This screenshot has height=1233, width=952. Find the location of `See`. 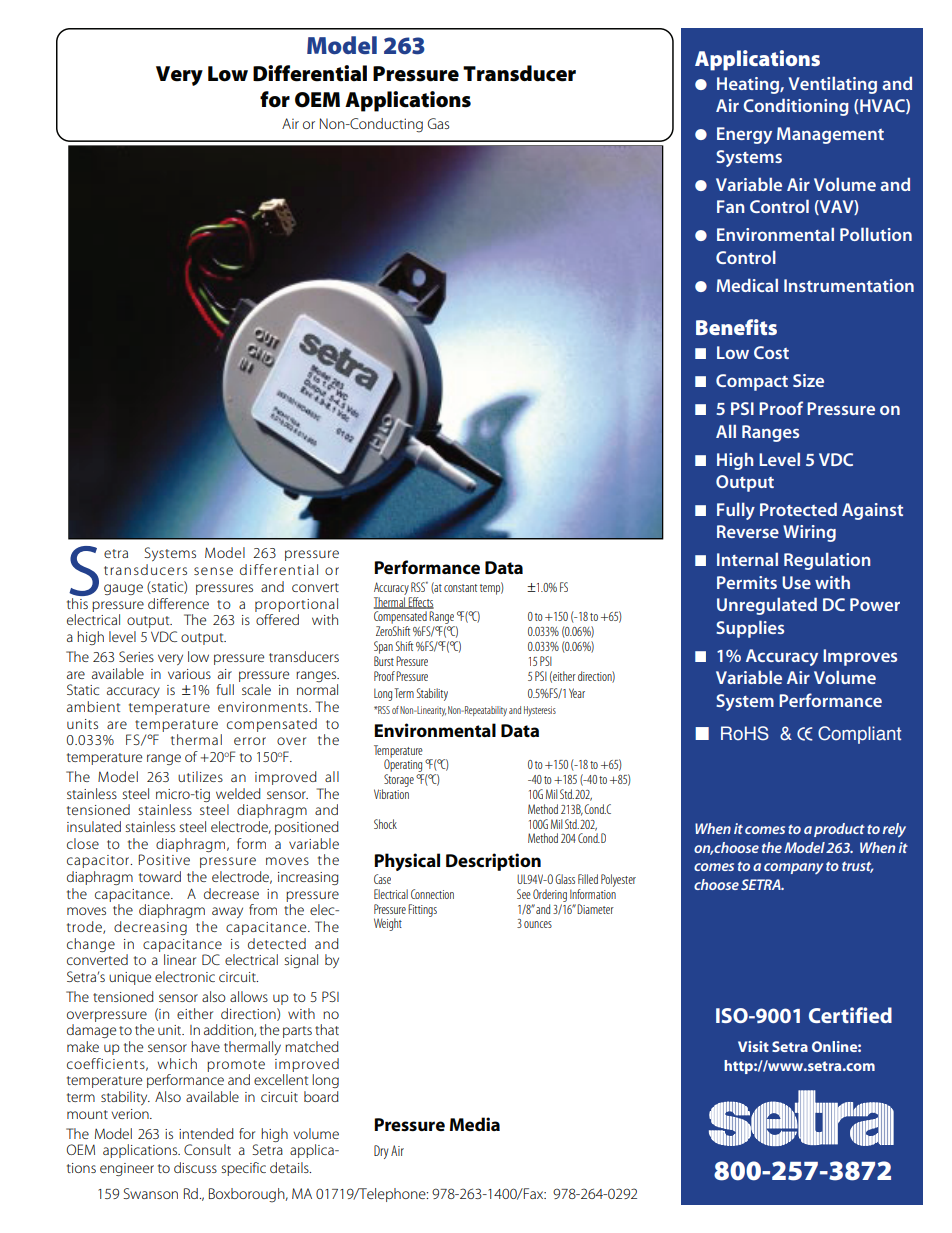

See is located at coordinates (524, 894).
